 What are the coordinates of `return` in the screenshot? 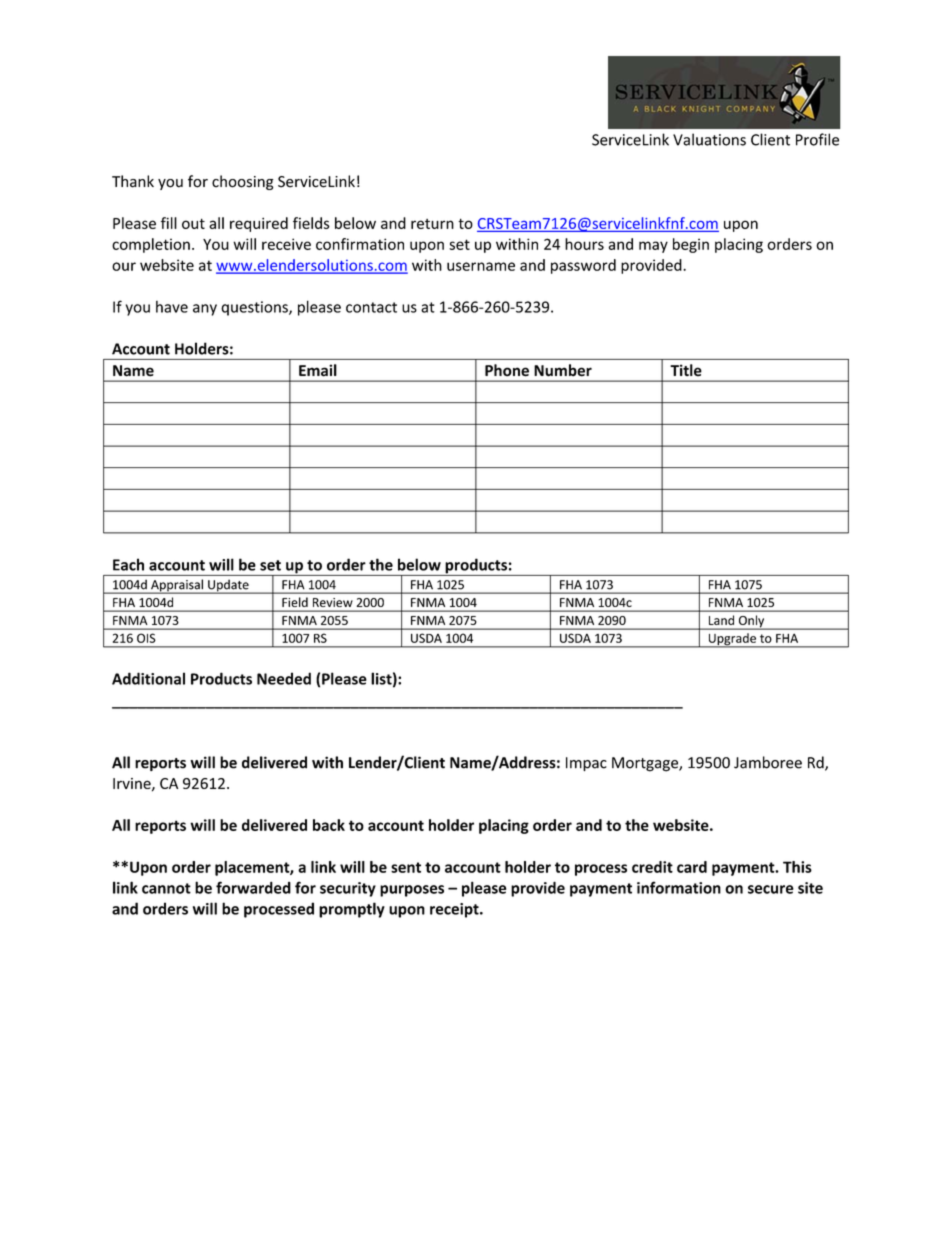 It's located at (432, 224).
